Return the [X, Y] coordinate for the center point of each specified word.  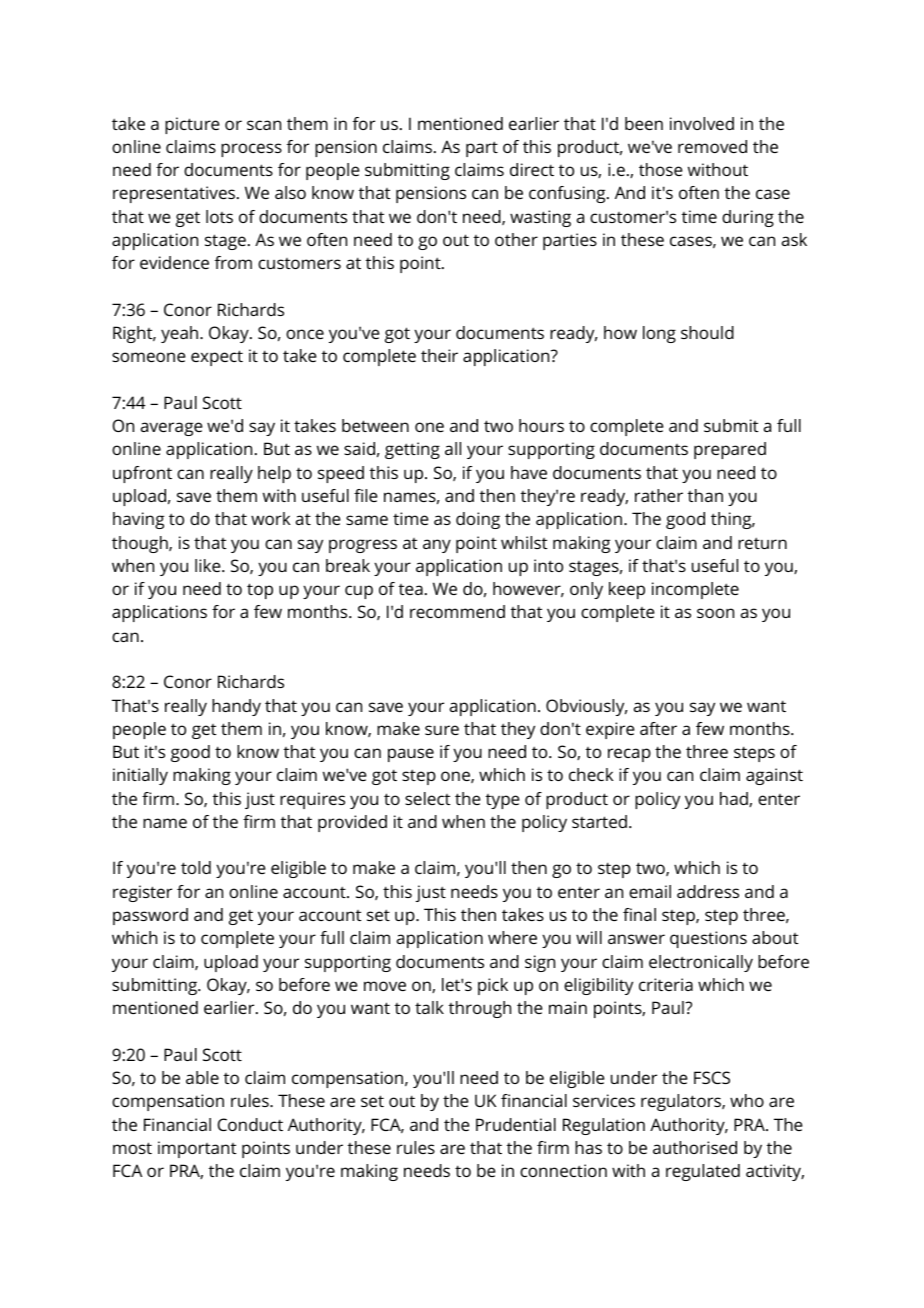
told [196, 867]
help [274, 474]
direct [532, 169]
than [705, 495]
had [735, 799]
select [427, 798]
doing [478, 520]
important [197, 1149]
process [251, 150]
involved [702, 123]
